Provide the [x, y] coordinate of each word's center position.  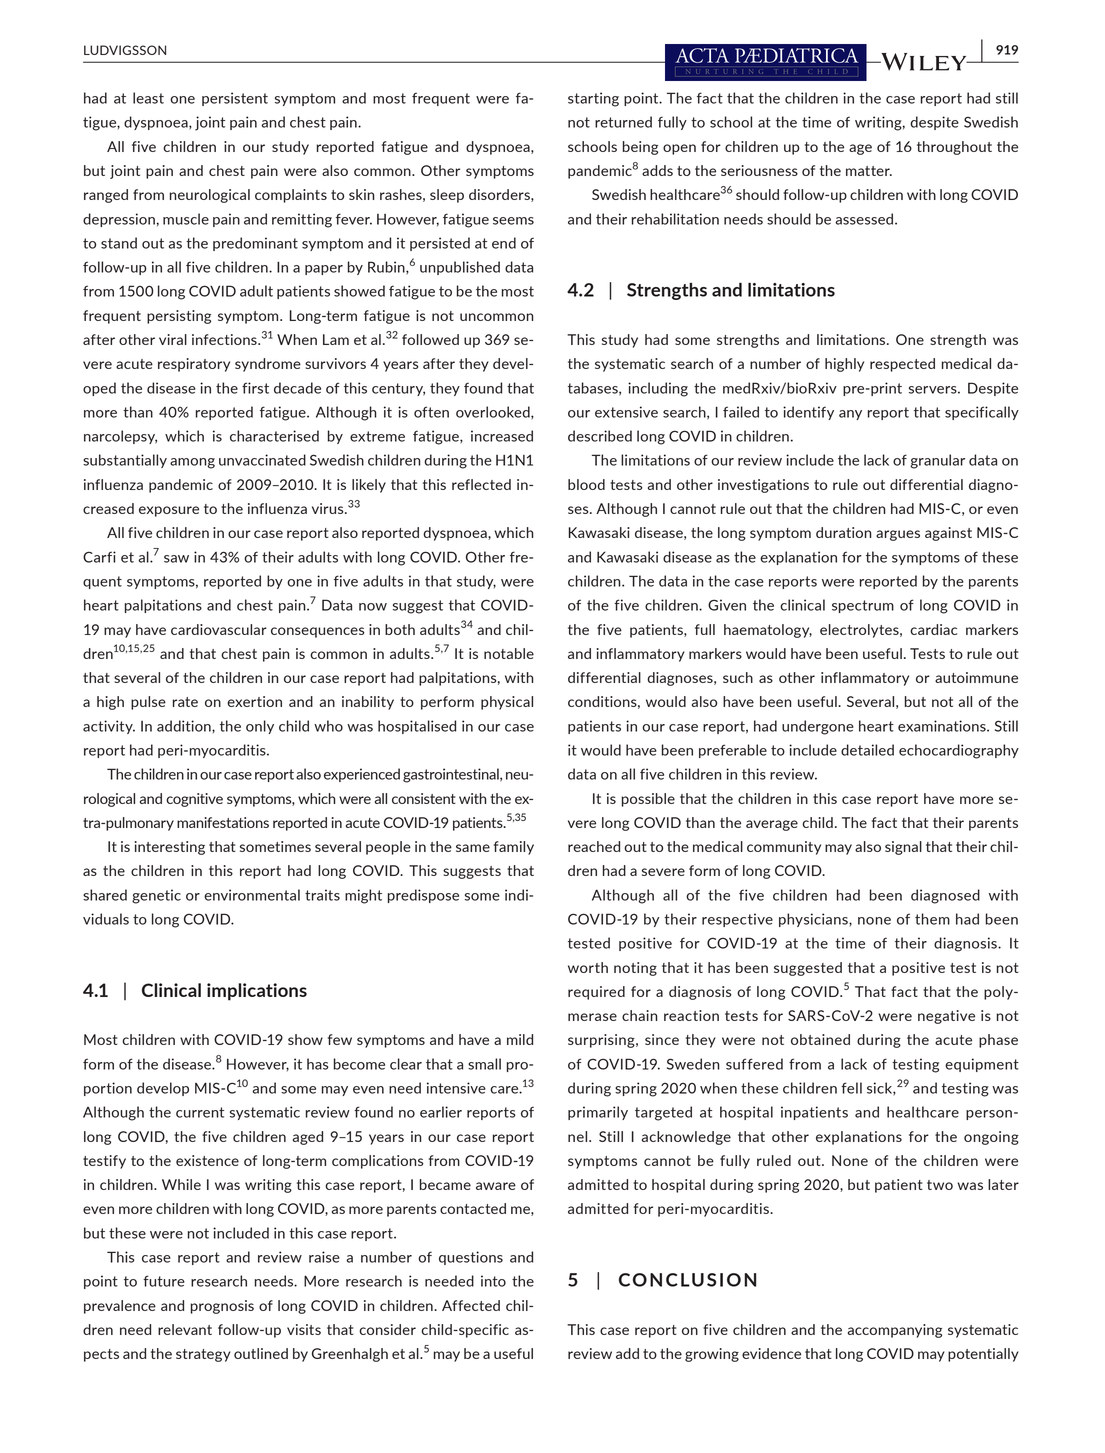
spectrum [863, 606]
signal [903, 848]
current [200, 1112]
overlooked [494, 412]
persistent [235, 99]
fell [851, 1088]
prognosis [222, 1307]
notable [509, 653]
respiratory [194, 365]
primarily [598, 1113]
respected [902, 365]
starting [593, 99]
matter [869, 171]
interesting [169, 848]
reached [594, 846]
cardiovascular [219, 629]
